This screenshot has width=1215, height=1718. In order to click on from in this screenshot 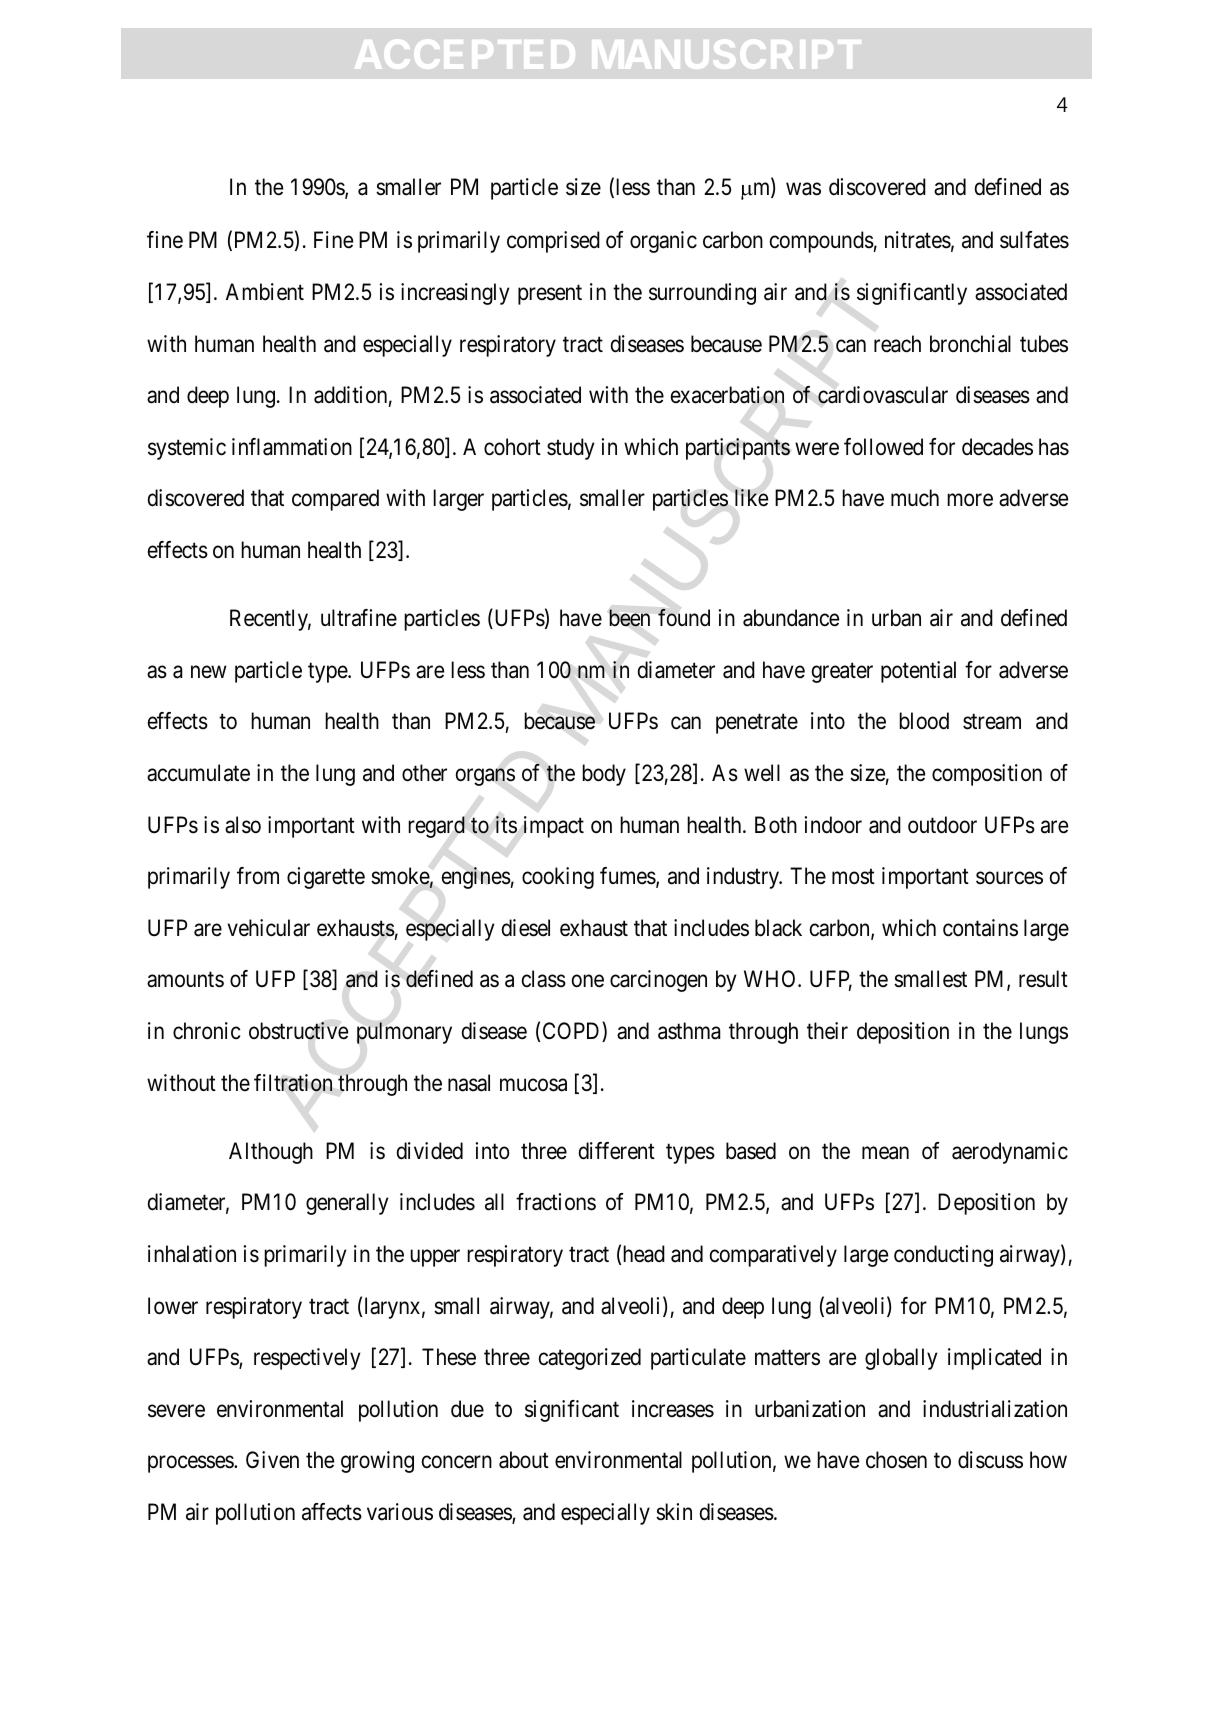, I will do `click(258, 876)`.
